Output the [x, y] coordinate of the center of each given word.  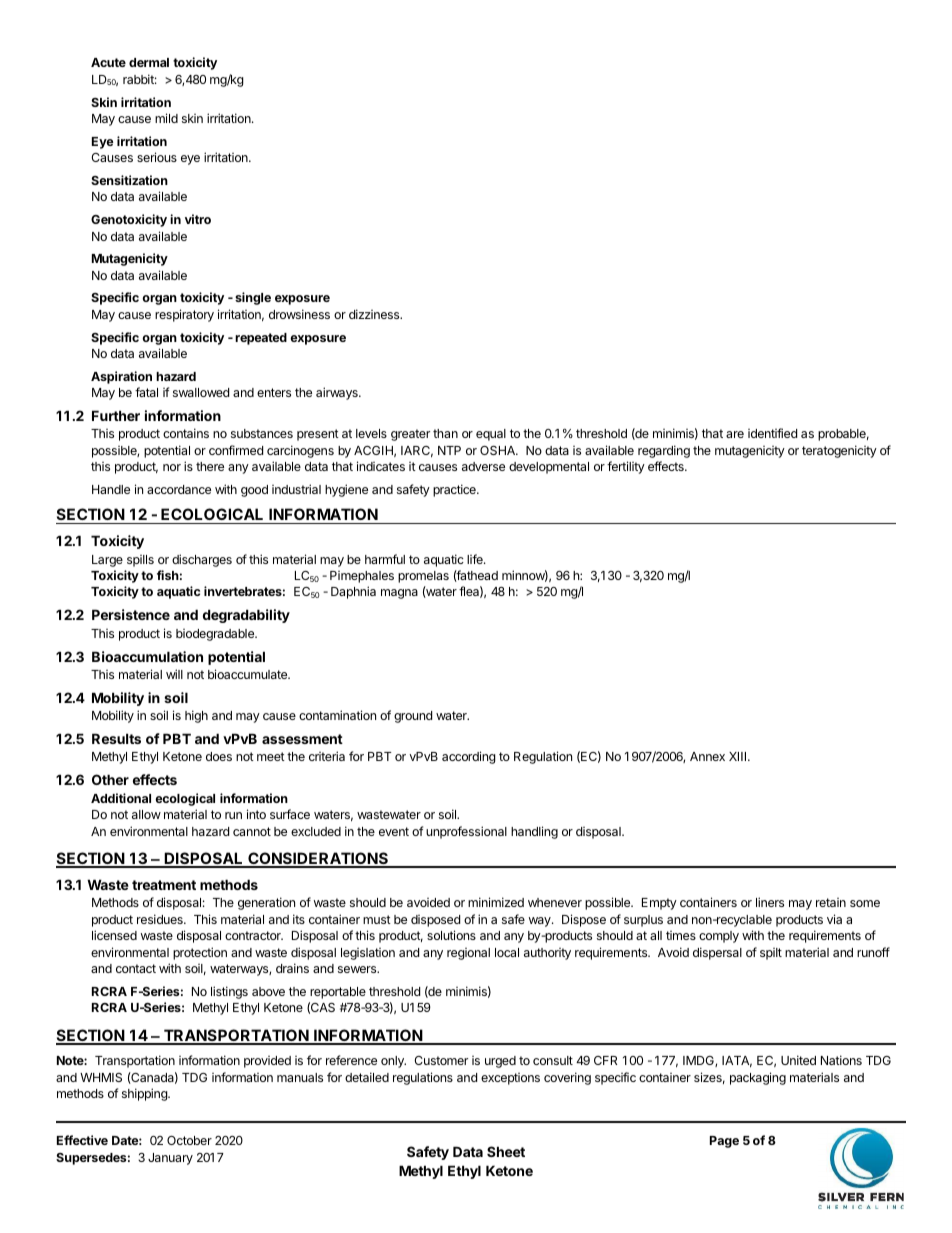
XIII [739, 756]
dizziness [375, 314]
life [476, 559]
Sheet [506, 1151]
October [189, 1140]
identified [772, 433]
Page [724, 1142]
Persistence [131, 614]
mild [166, 118]
